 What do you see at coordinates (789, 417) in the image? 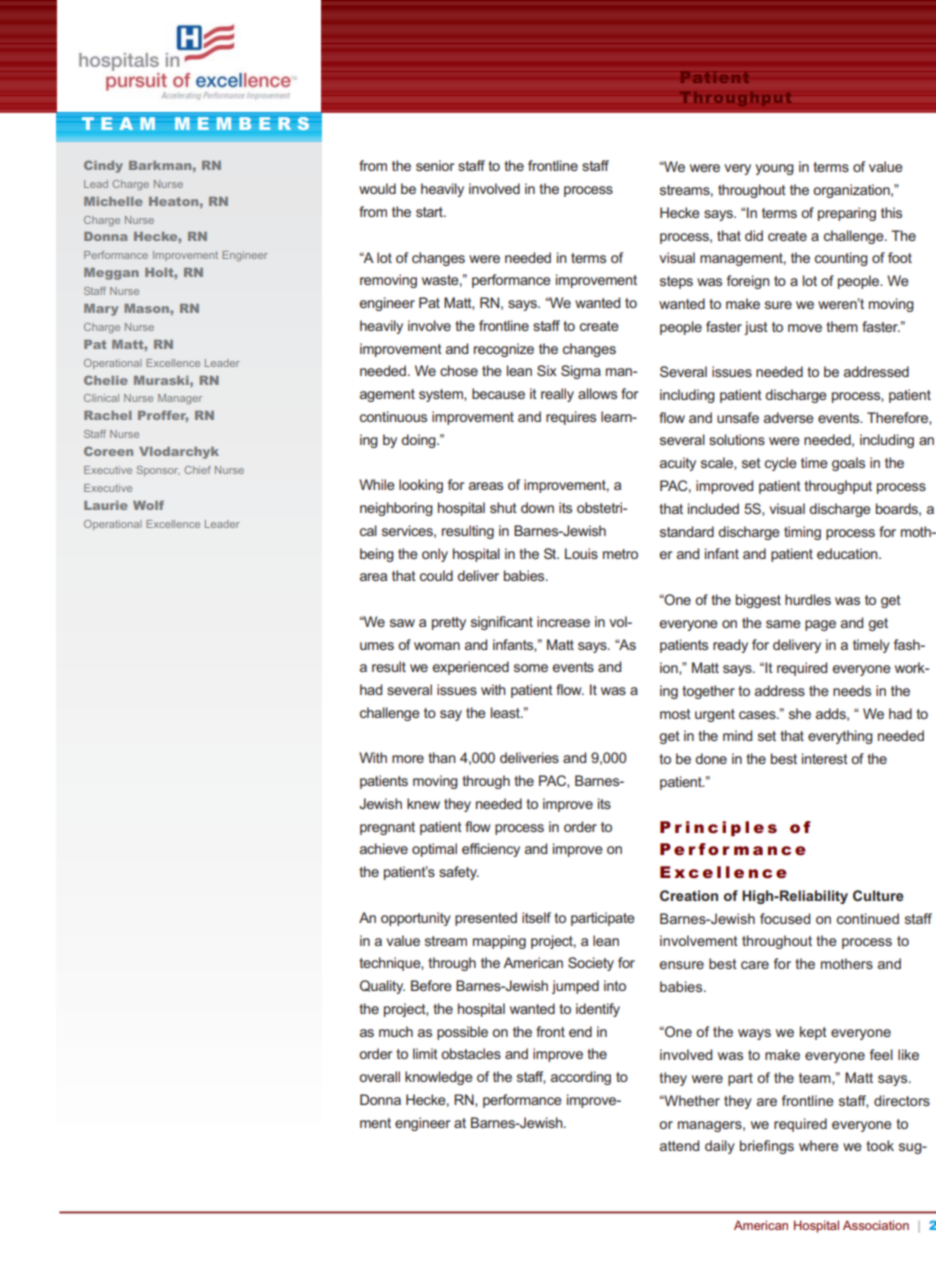
I see `adverse` at bounding box center [789, 417].
